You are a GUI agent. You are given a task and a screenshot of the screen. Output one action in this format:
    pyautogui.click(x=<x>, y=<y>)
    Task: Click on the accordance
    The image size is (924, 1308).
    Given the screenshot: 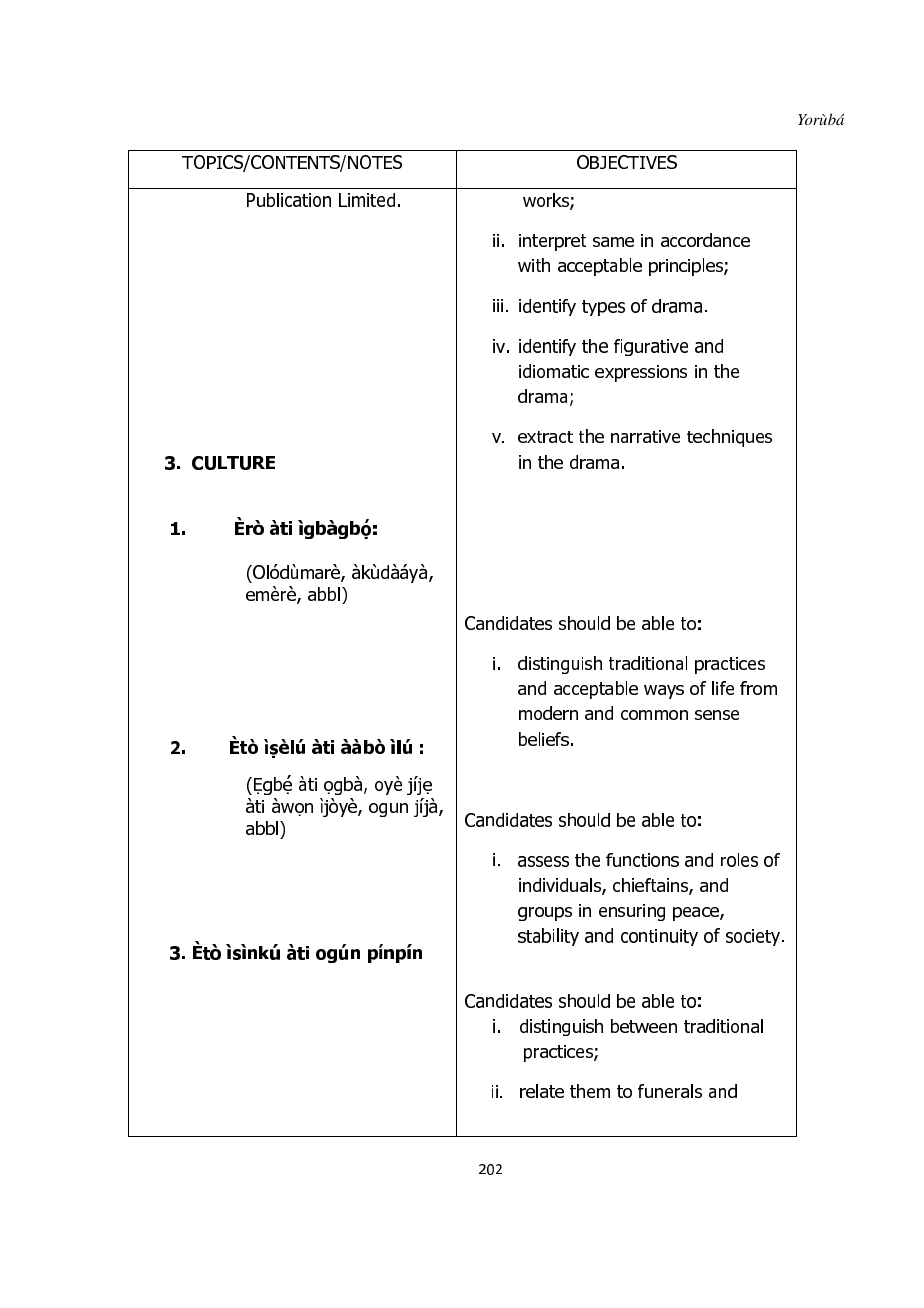 What is the action you would take?
    pyautogui.click(x=705, y=240)
